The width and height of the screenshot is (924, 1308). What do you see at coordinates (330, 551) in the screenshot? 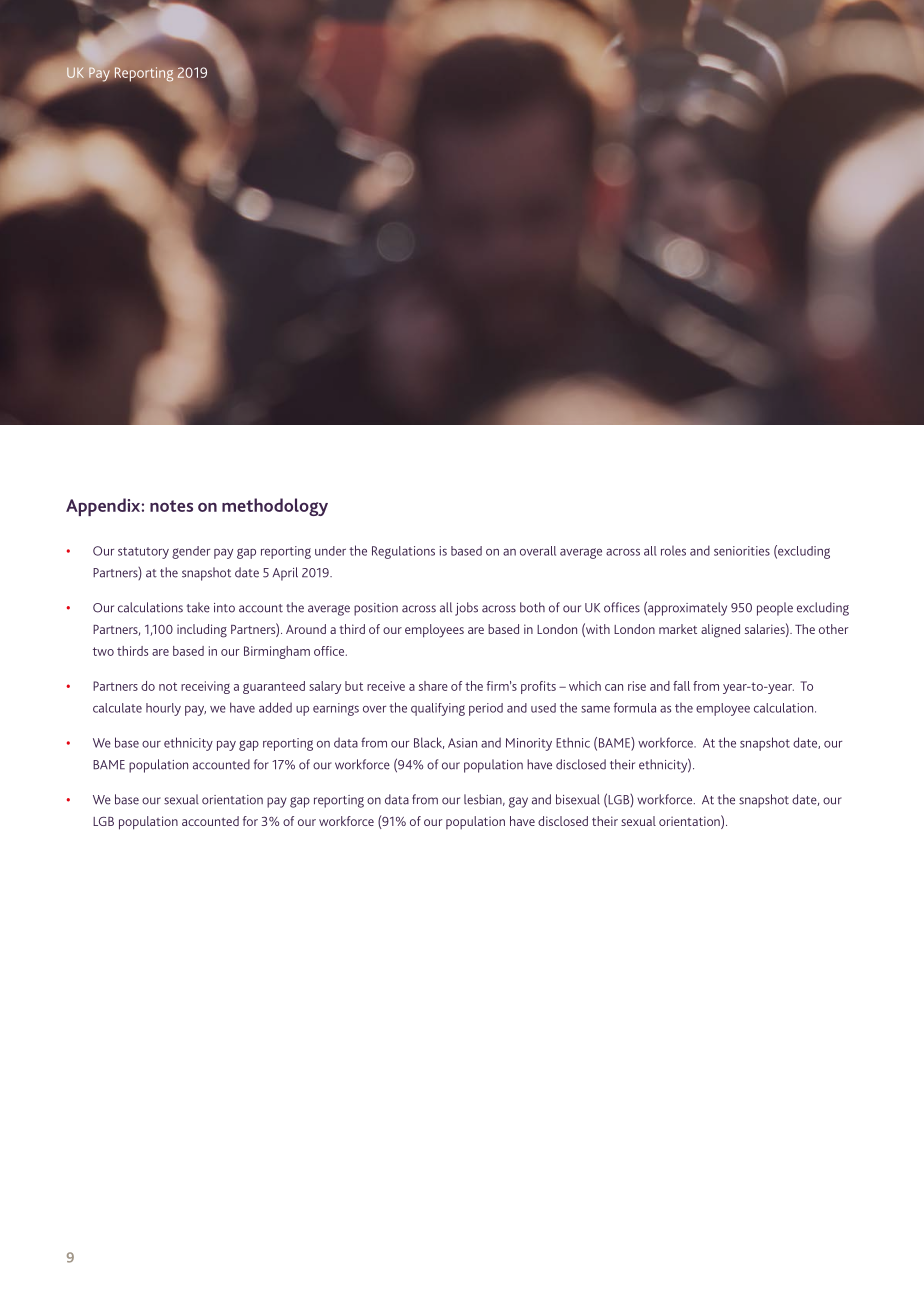
I see `under` at bounding box center [330, 551].
